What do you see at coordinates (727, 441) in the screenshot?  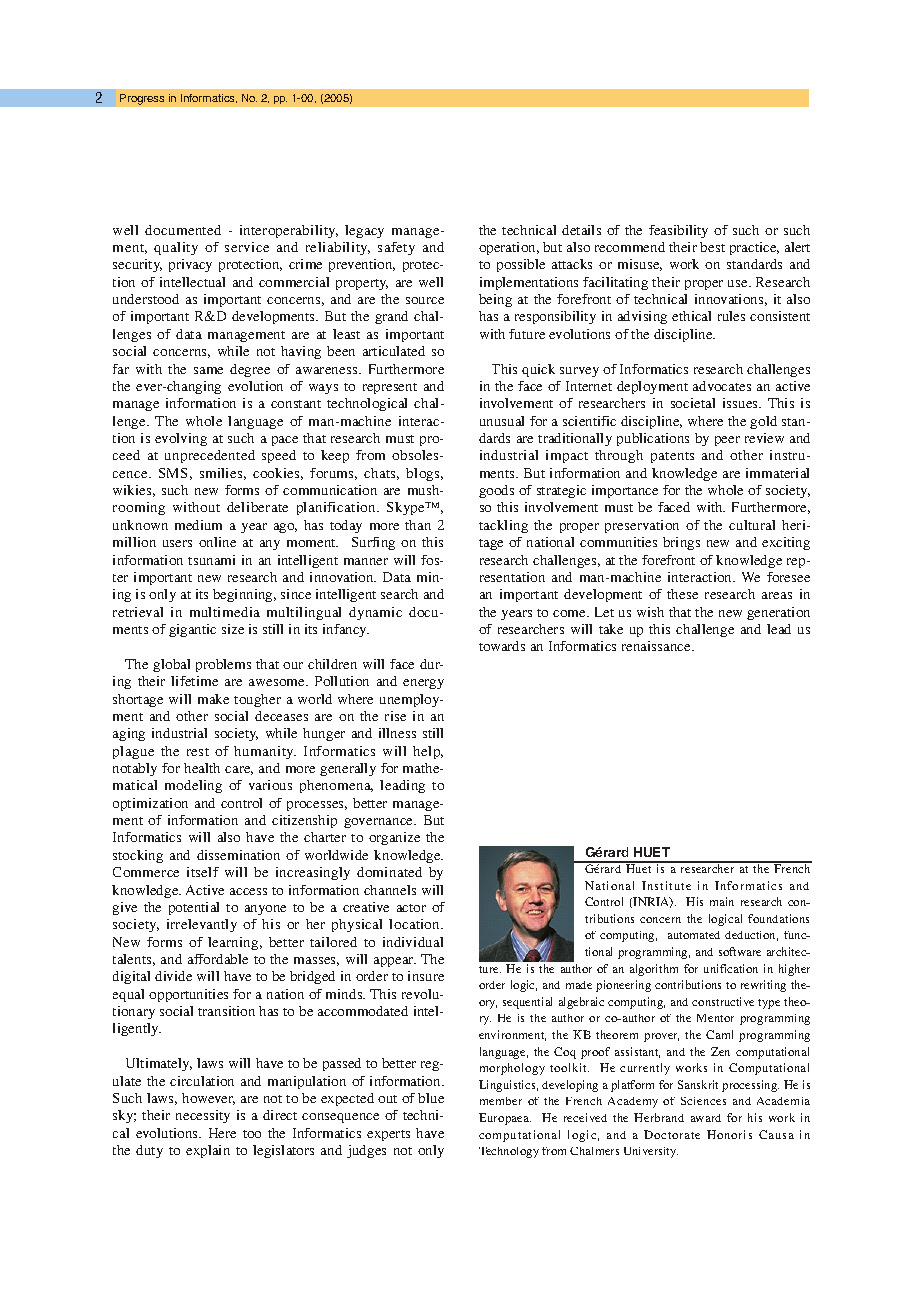 I see `peer` at bounding box center [727, 441].
